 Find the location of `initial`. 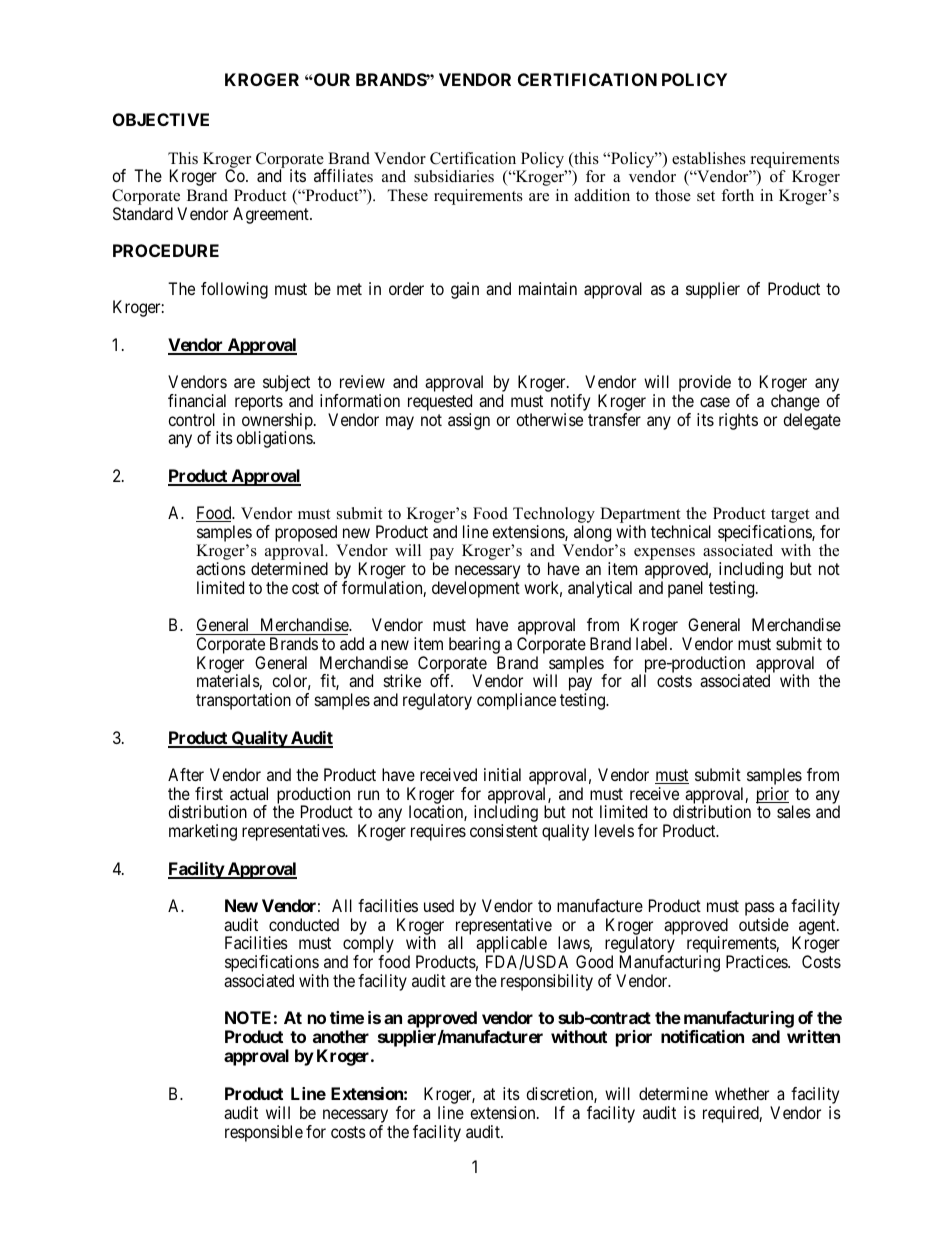

initial is located at coordinates (502, 774).
